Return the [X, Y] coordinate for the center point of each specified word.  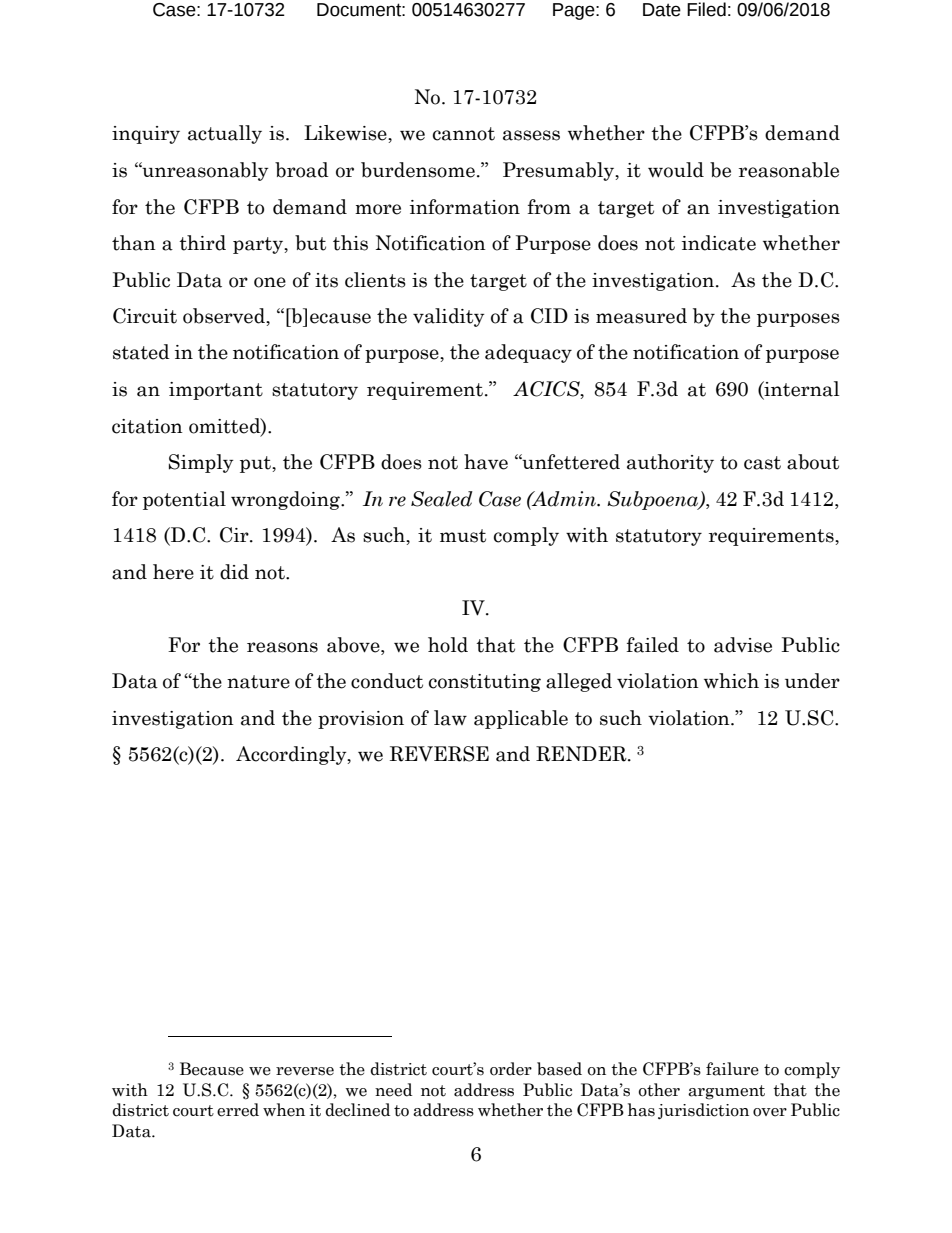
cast [762, 463]
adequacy [528, 353]
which [731, 681]
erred [238, 1110]
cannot [464, 134]
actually [225, 134]
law [450, 718]
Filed [706, 9]
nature [258, 682]
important [216, 391]
